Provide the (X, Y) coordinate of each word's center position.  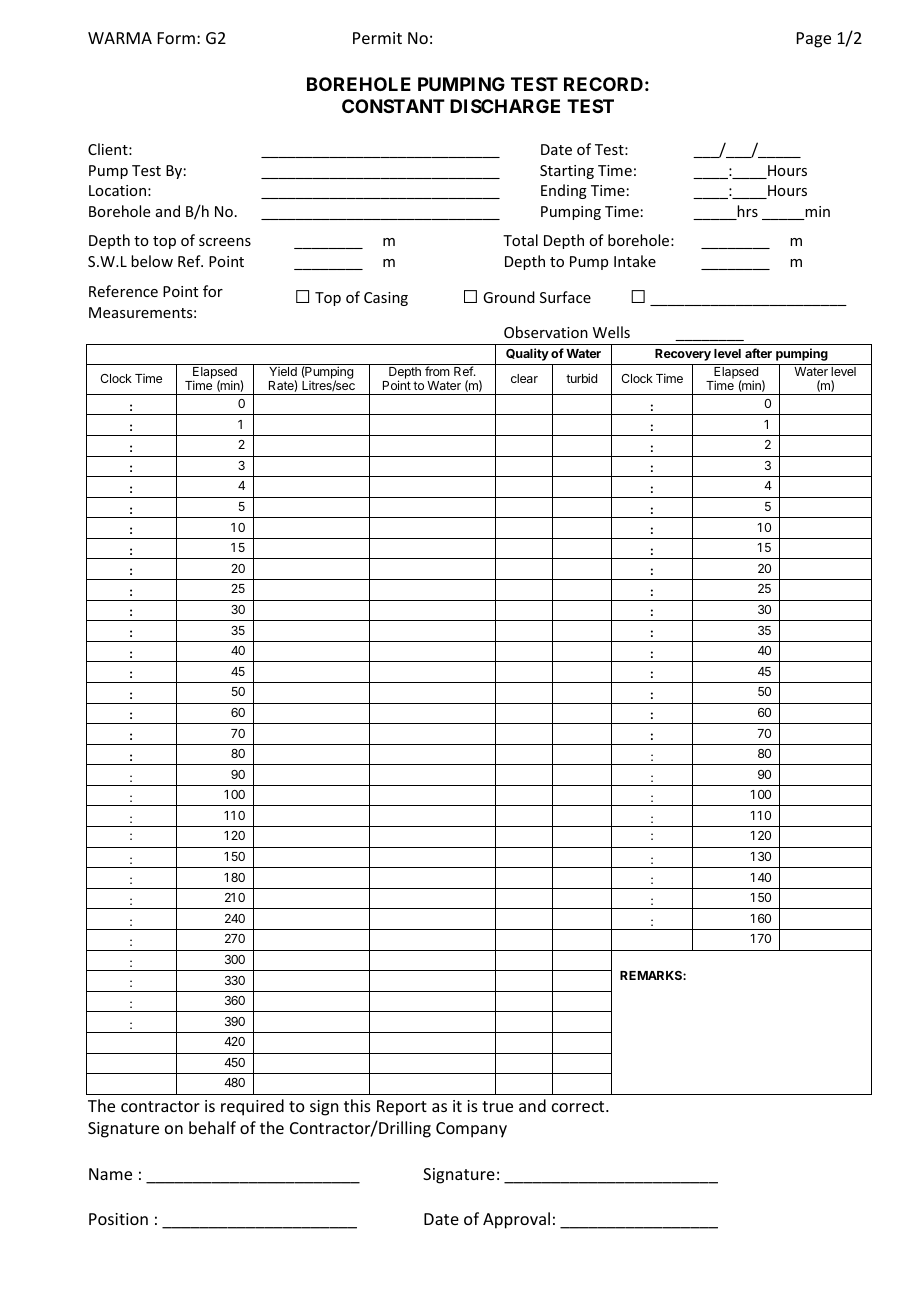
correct (579, 1106)
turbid (581, 378)
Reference (123, 291)
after (758, 353)
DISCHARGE (505, 106)
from (437, 371)
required (252, 1107)
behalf (212, 1127)
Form (176, 38)
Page (814, 40)
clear (524, 378)
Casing (386, 299)
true (497, 1106)
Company (471, 1130)
